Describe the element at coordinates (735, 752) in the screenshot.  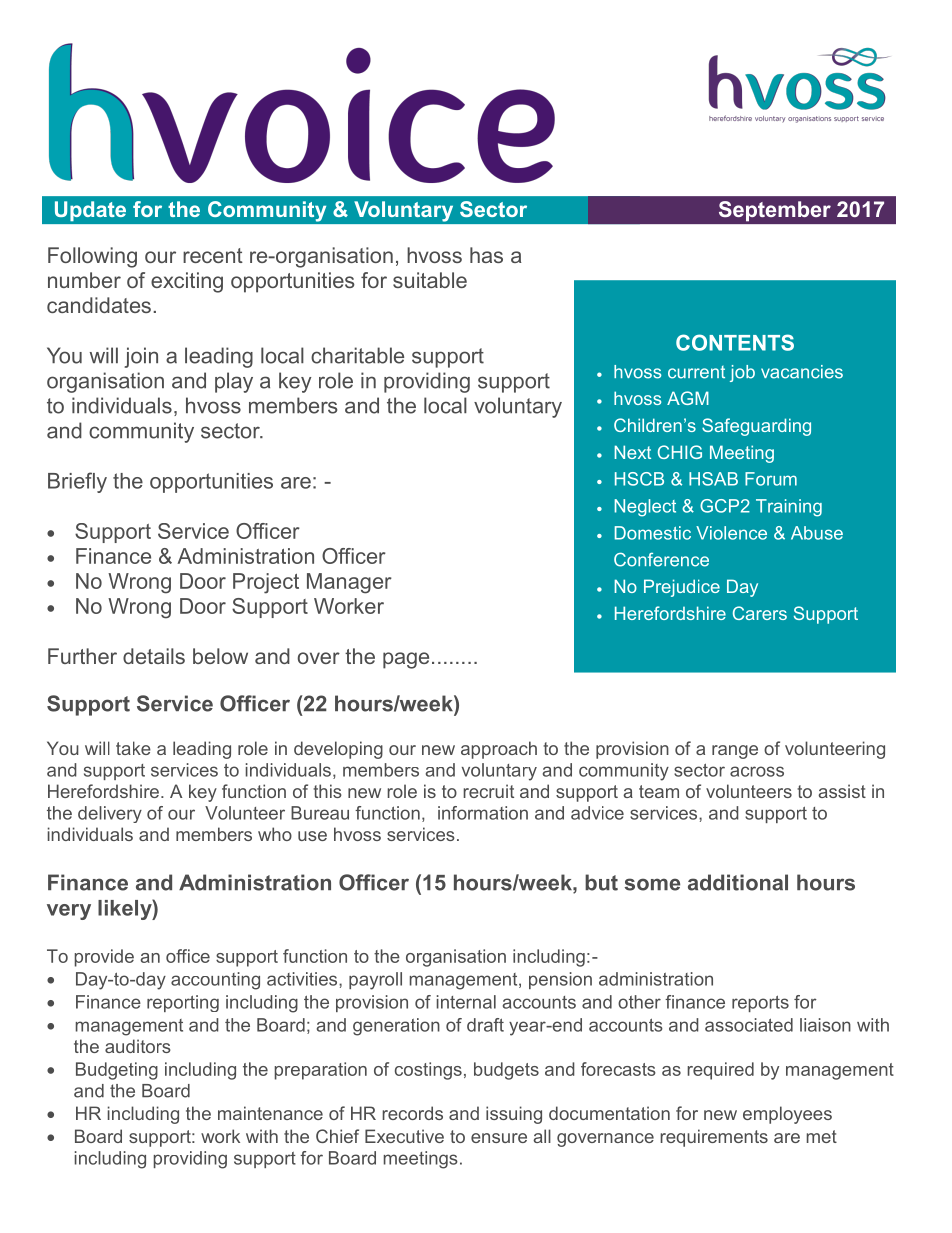
I see `range` at that location.
